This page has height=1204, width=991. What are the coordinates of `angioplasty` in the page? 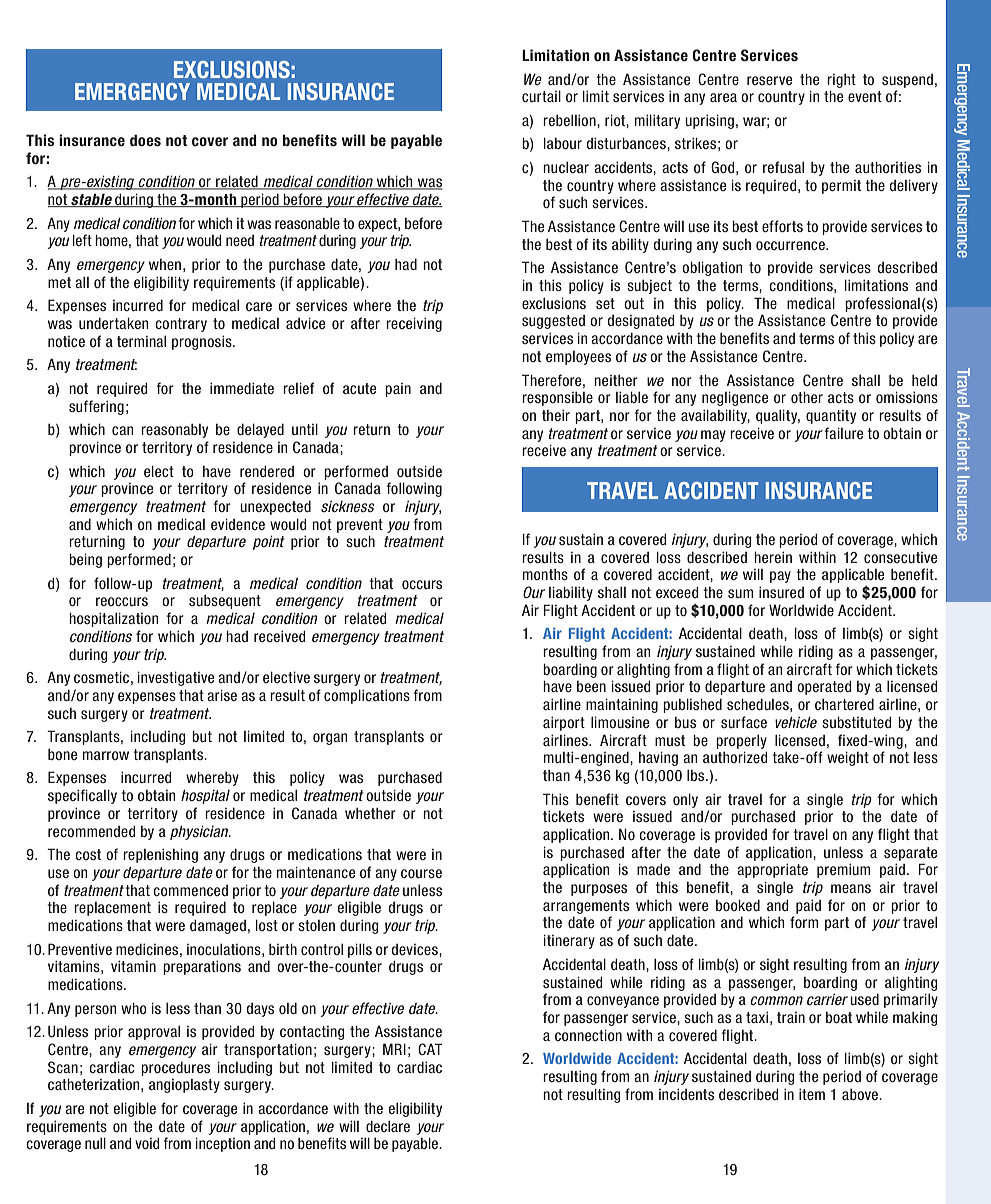 It's located at (184, 1086).
